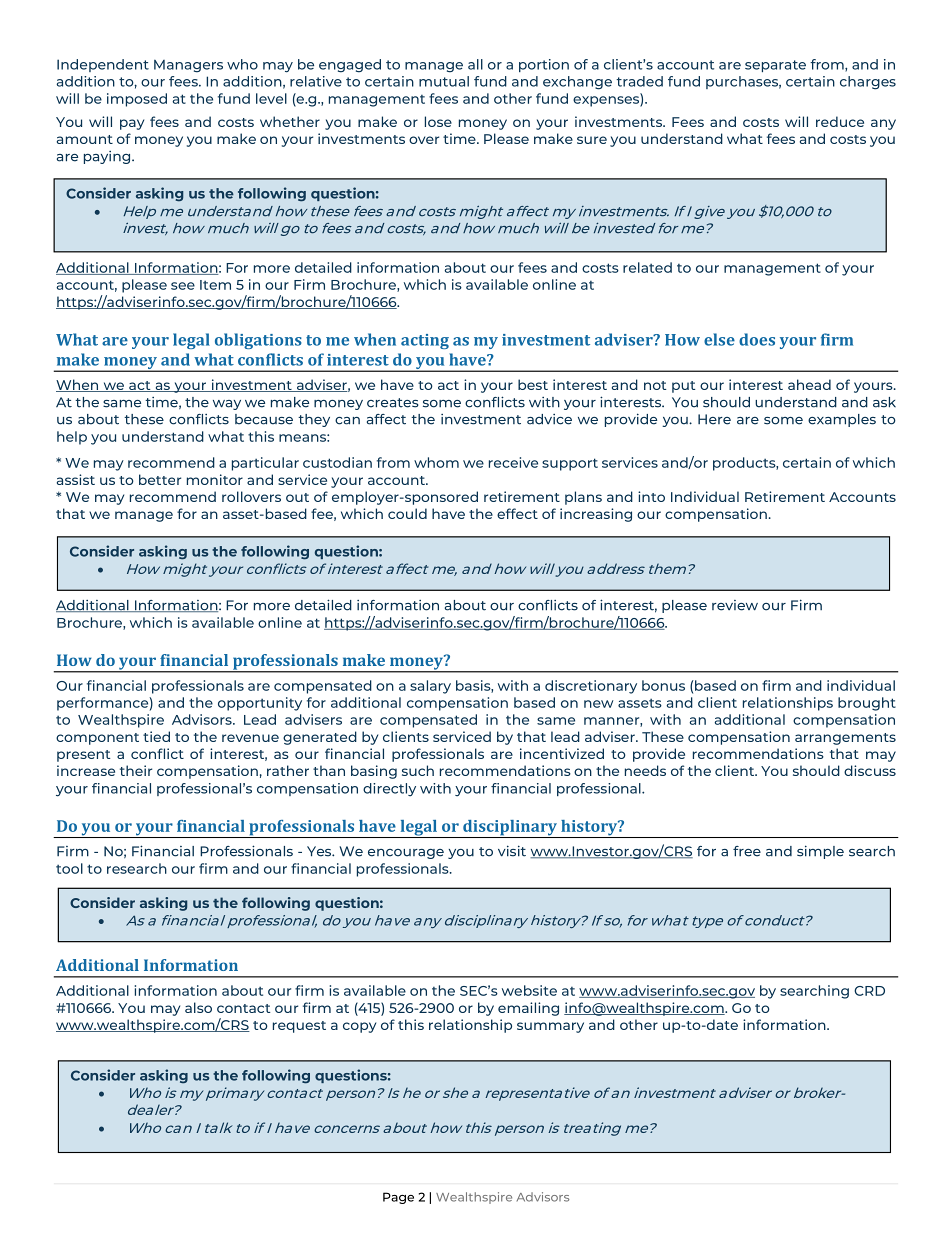 The image size is (952, 1233). Describe the element at coordinates (430, 687) in the screenshot. I see `salary` at that location.
